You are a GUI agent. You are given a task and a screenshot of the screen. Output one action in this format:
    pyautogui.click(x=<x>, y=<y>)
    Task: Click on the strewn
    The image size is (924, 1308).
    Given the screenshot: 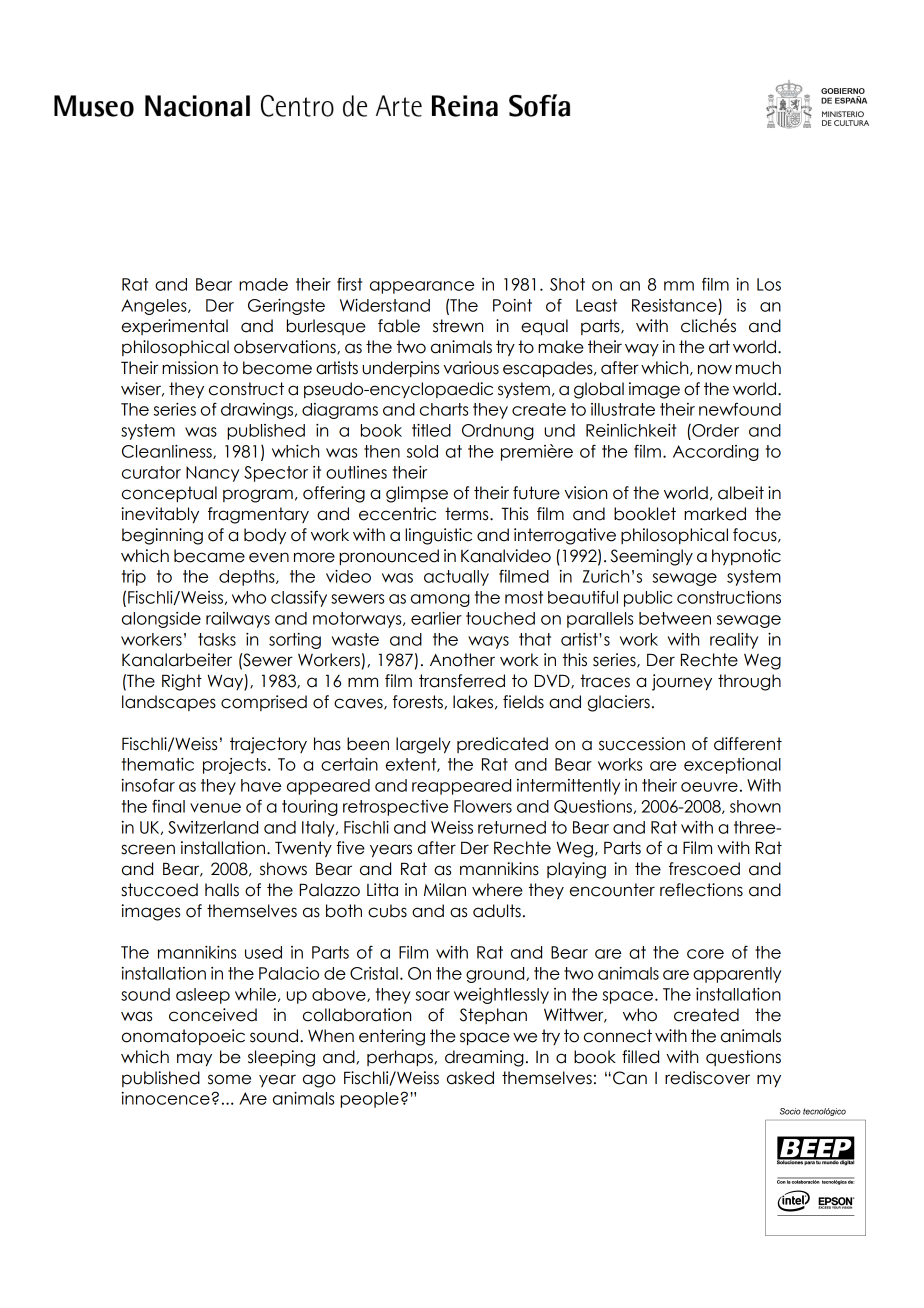 What is the action you would take?
    pyautogui.click(x=458, y=326)
